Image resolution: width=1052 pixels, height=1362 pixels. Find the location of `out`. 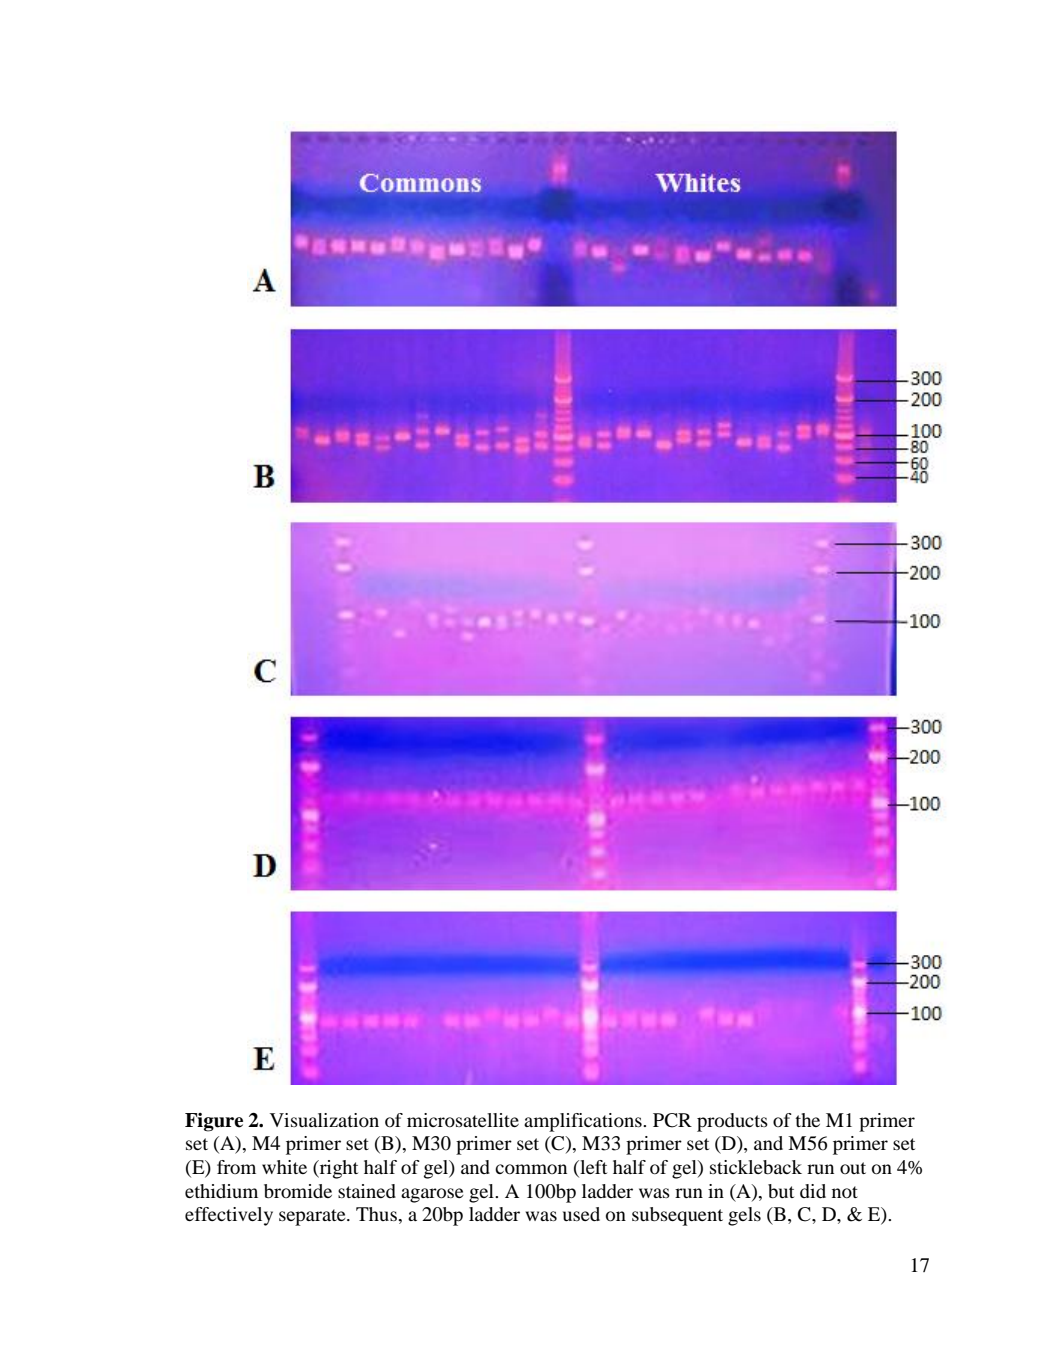

out is located at coordinates (853, 1168).
